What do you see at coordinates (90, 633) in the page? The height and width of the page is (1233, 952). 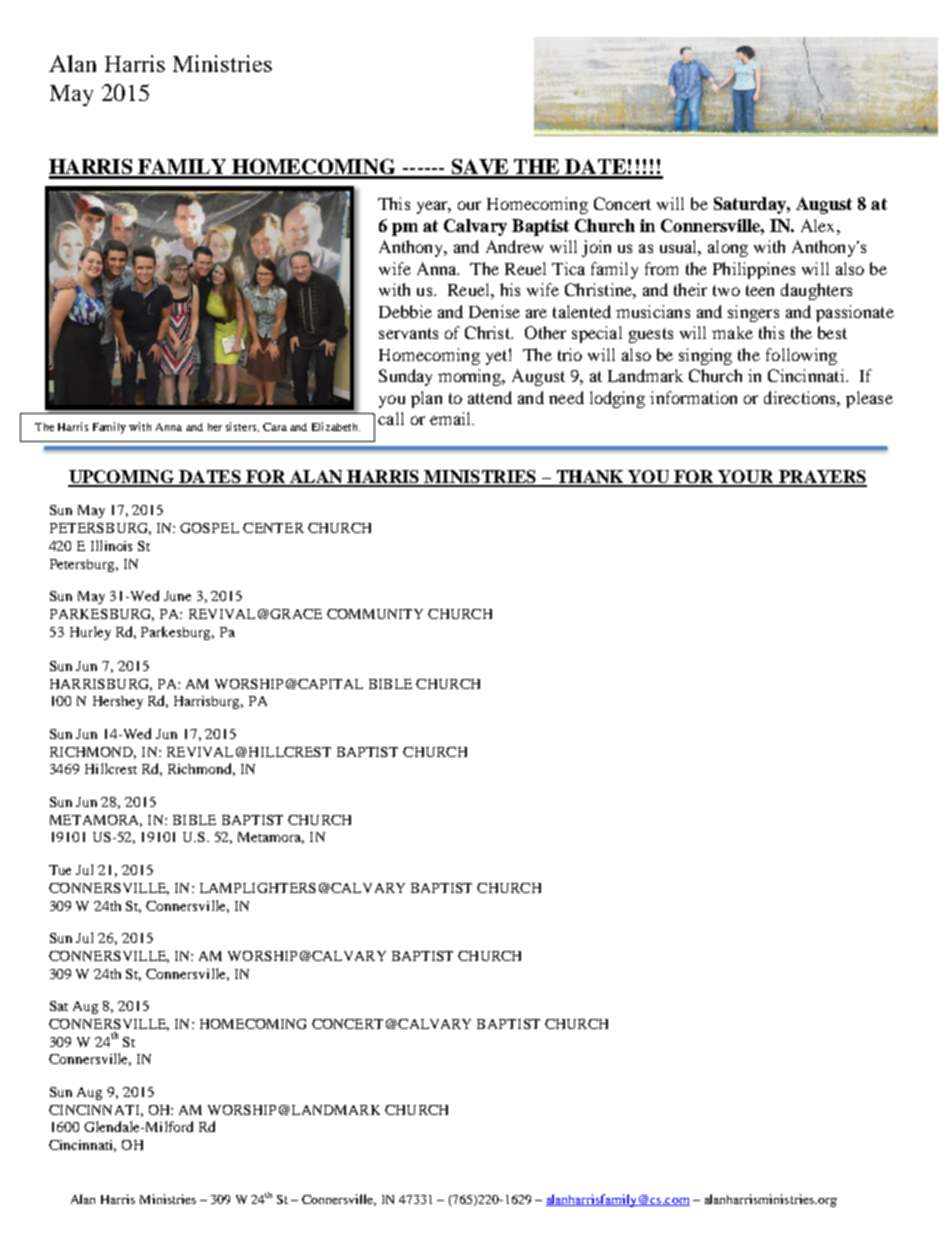 I see `Hurley` at bounding box center [90, 633].
